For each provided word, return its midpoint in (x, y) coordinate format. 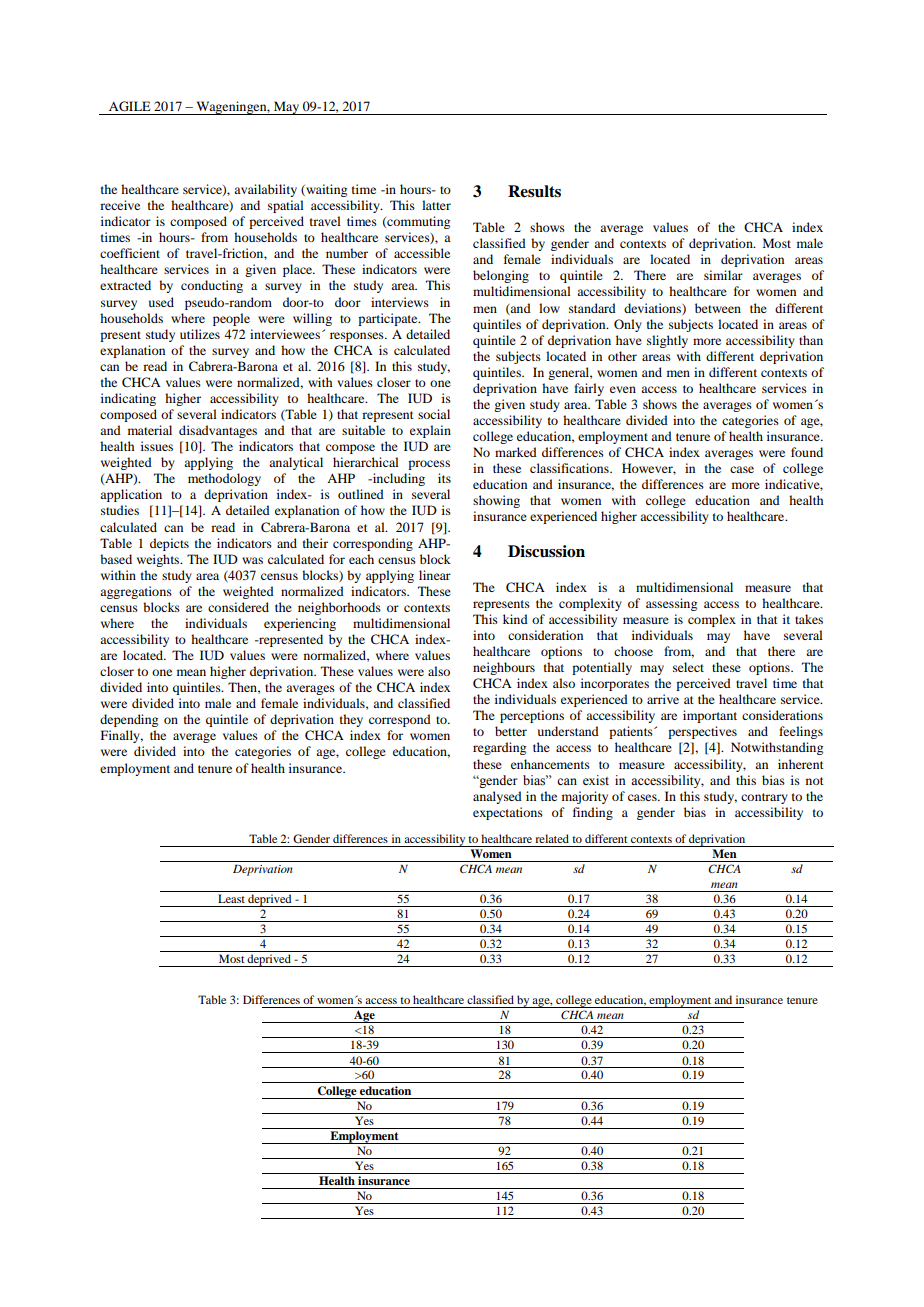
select (688, 667)
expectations (508, 813)
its (444, 478)
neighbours (504, 668)
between (718, 308)
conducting (212, 286)
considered (238, 607)
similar (723, 275)
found (807, 452)
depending (129, 720)
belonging (501, 276)
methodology (224, 479)
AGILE (130, 106)
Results (534, 191)
